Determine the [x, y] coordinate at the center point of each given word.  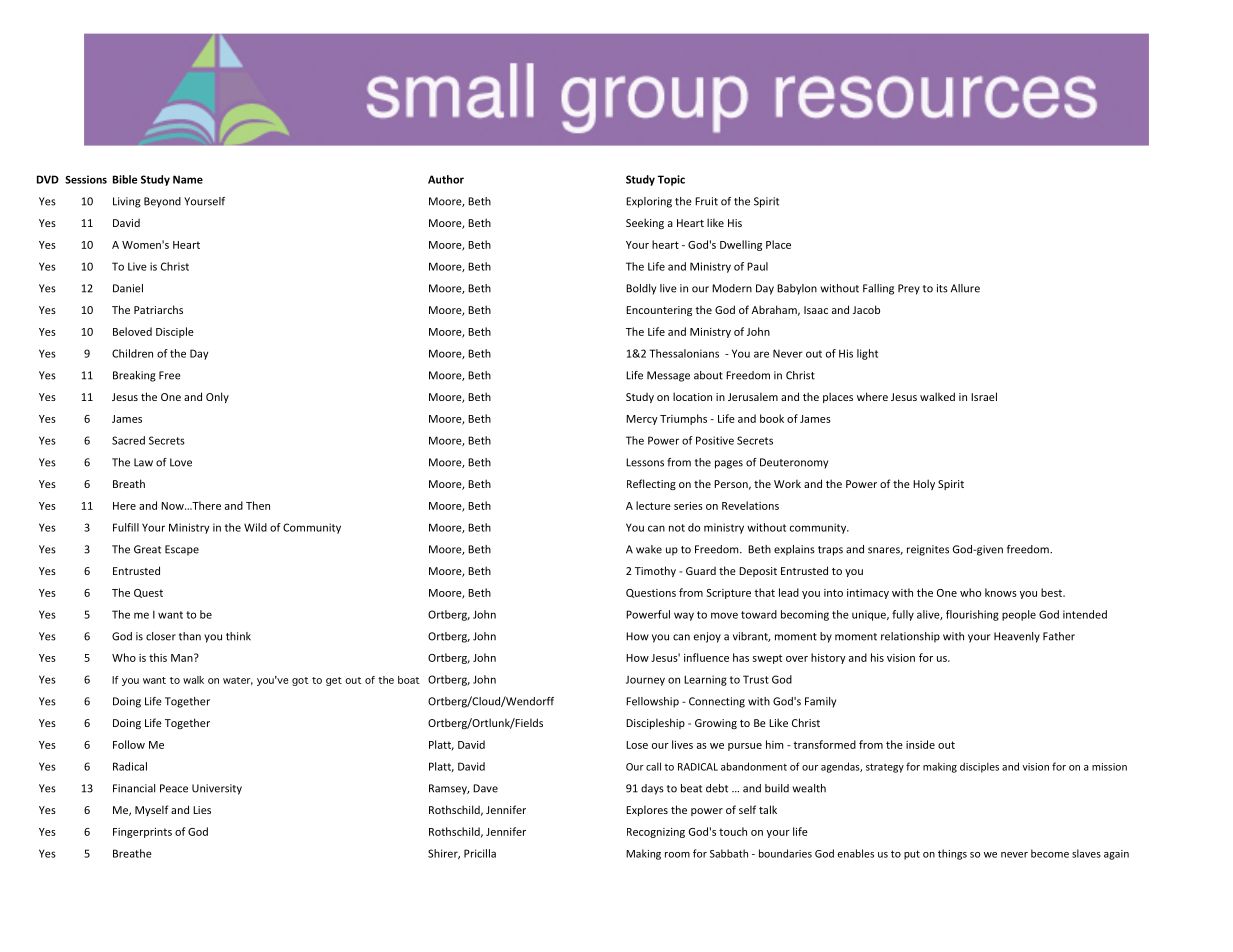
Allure [965, 288]
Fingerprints [142, 833]
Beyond [162, 202]
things [952, 854]
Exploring [649, 202]
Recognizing [656, 833]
